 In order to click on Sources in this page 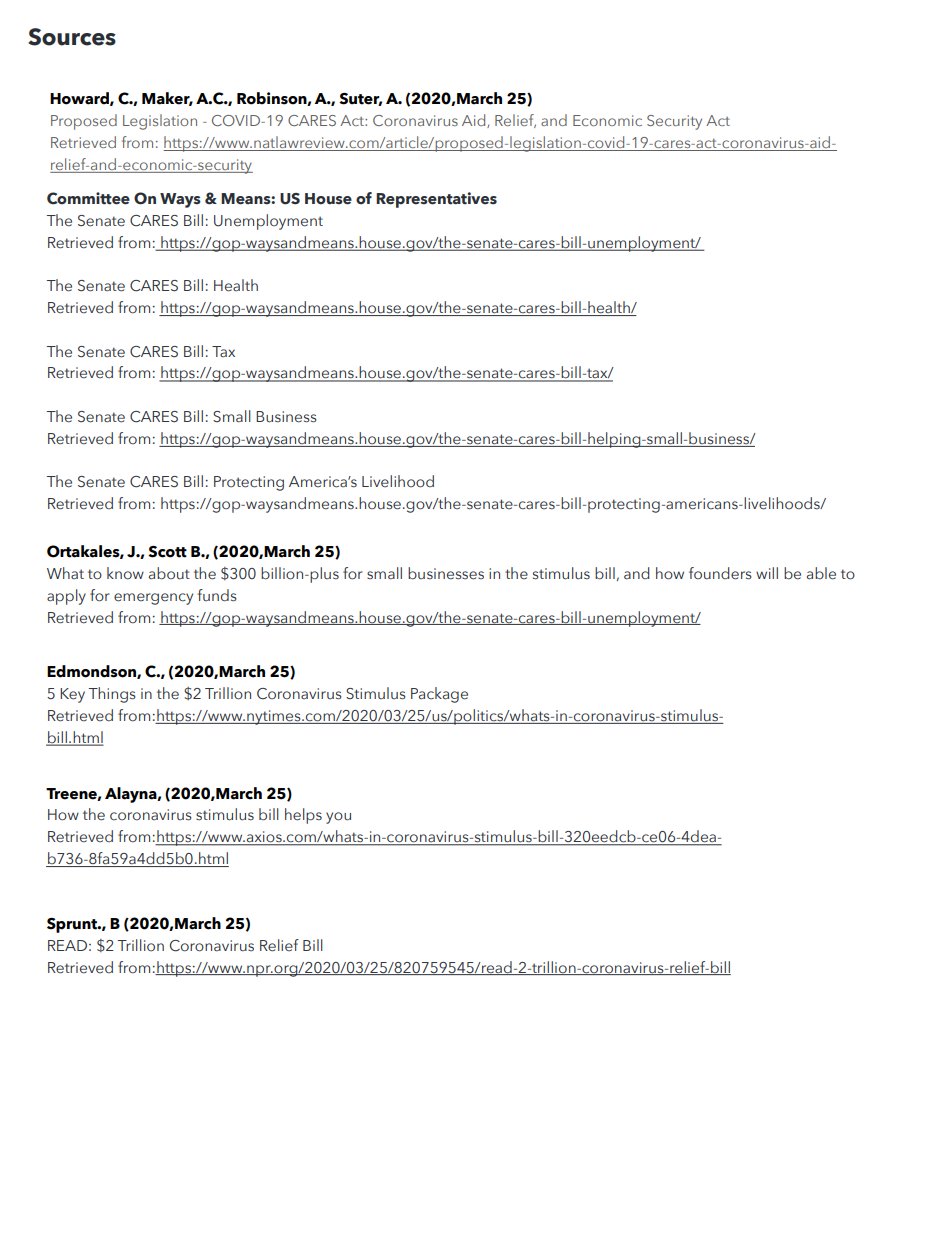, I will do `click(72, 37)`.
